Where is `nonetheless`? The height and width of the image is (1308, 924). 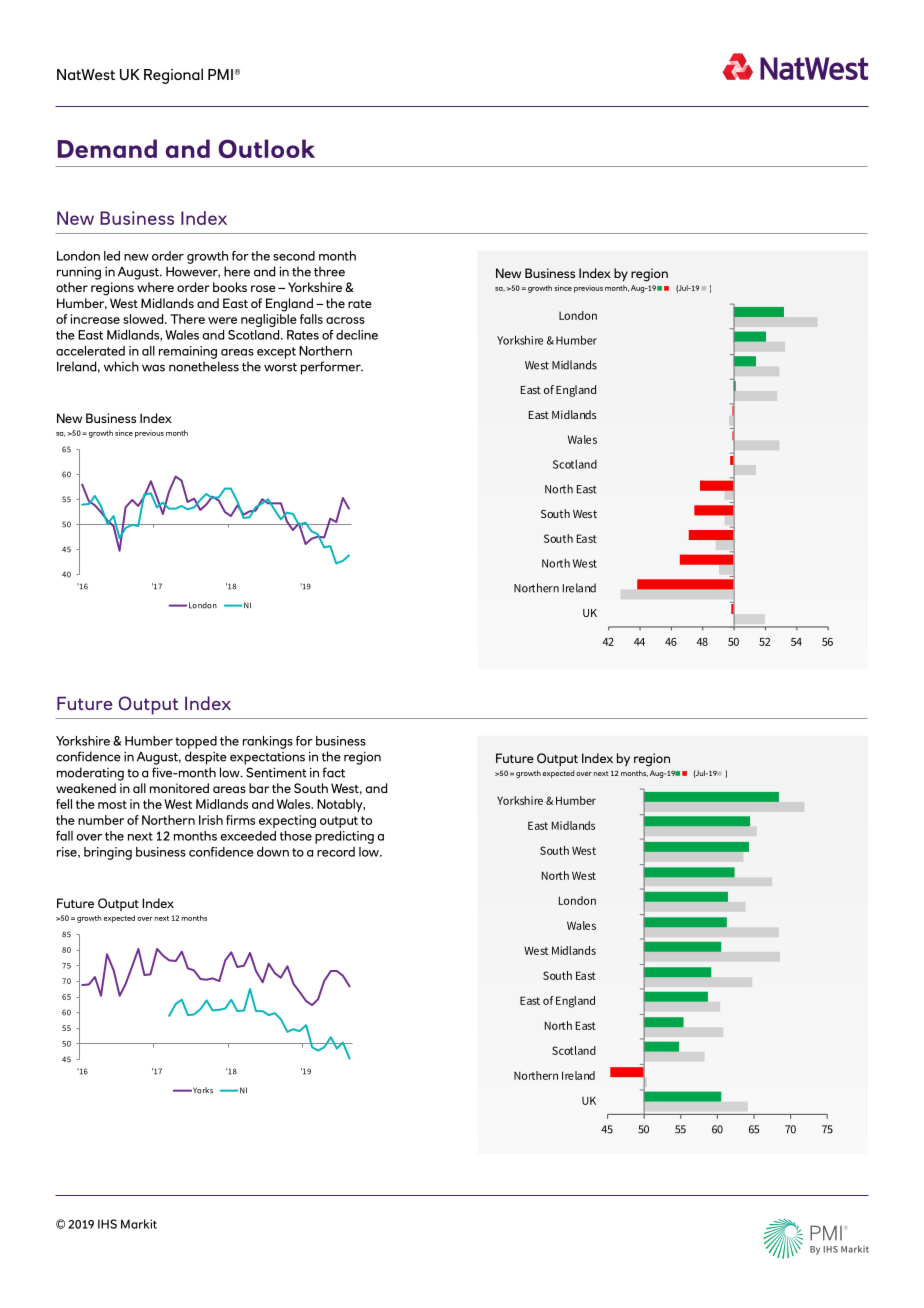
nonetheless is located at coordinates (204, 366).
